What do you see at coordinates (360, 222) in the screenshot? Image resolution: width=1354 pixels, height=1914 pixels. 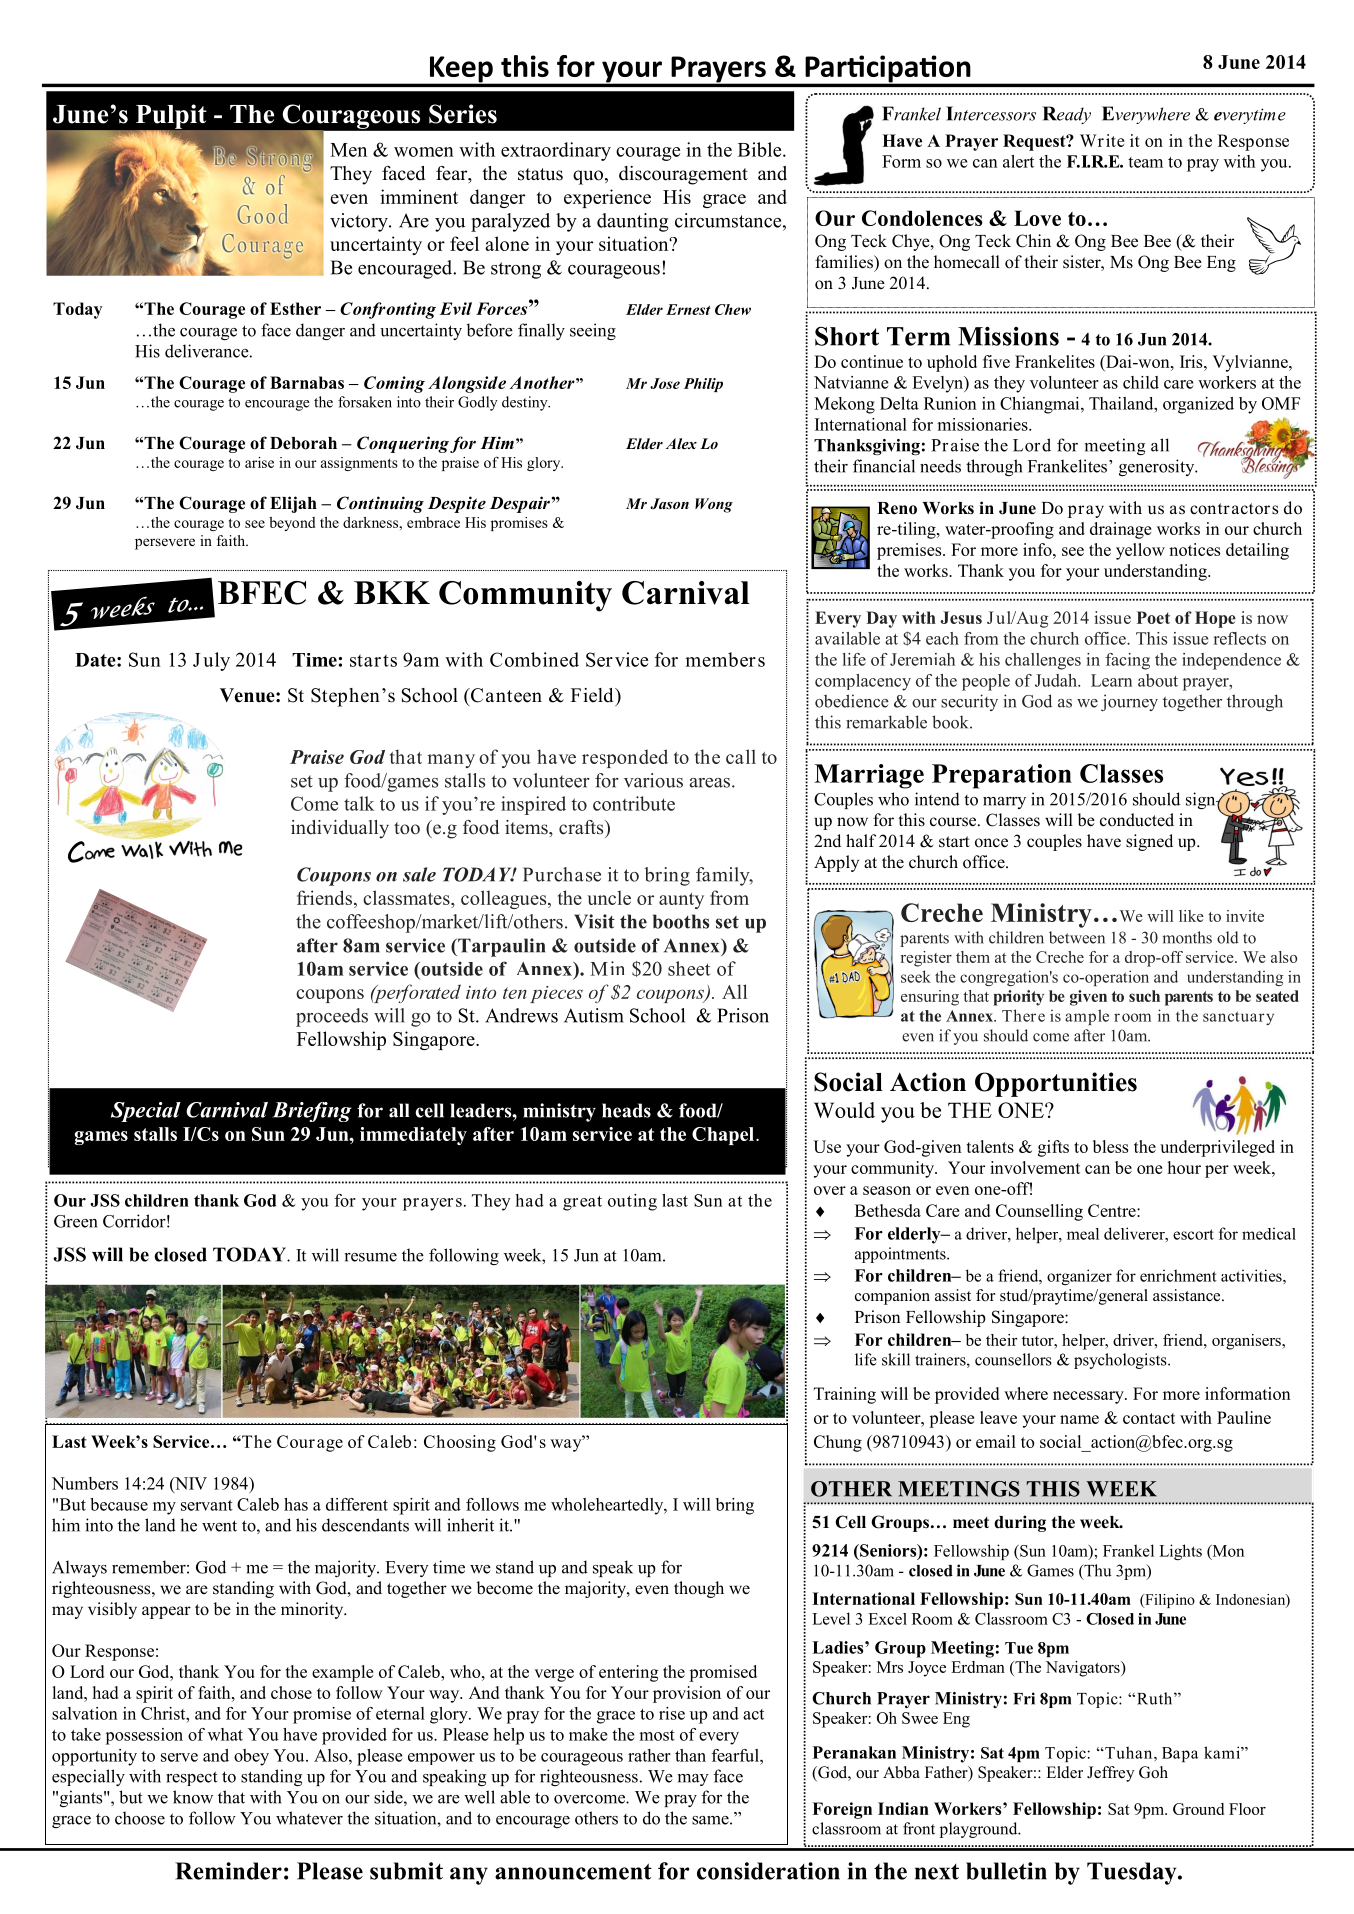 I see `victory` at bounding box center [360, 222].
